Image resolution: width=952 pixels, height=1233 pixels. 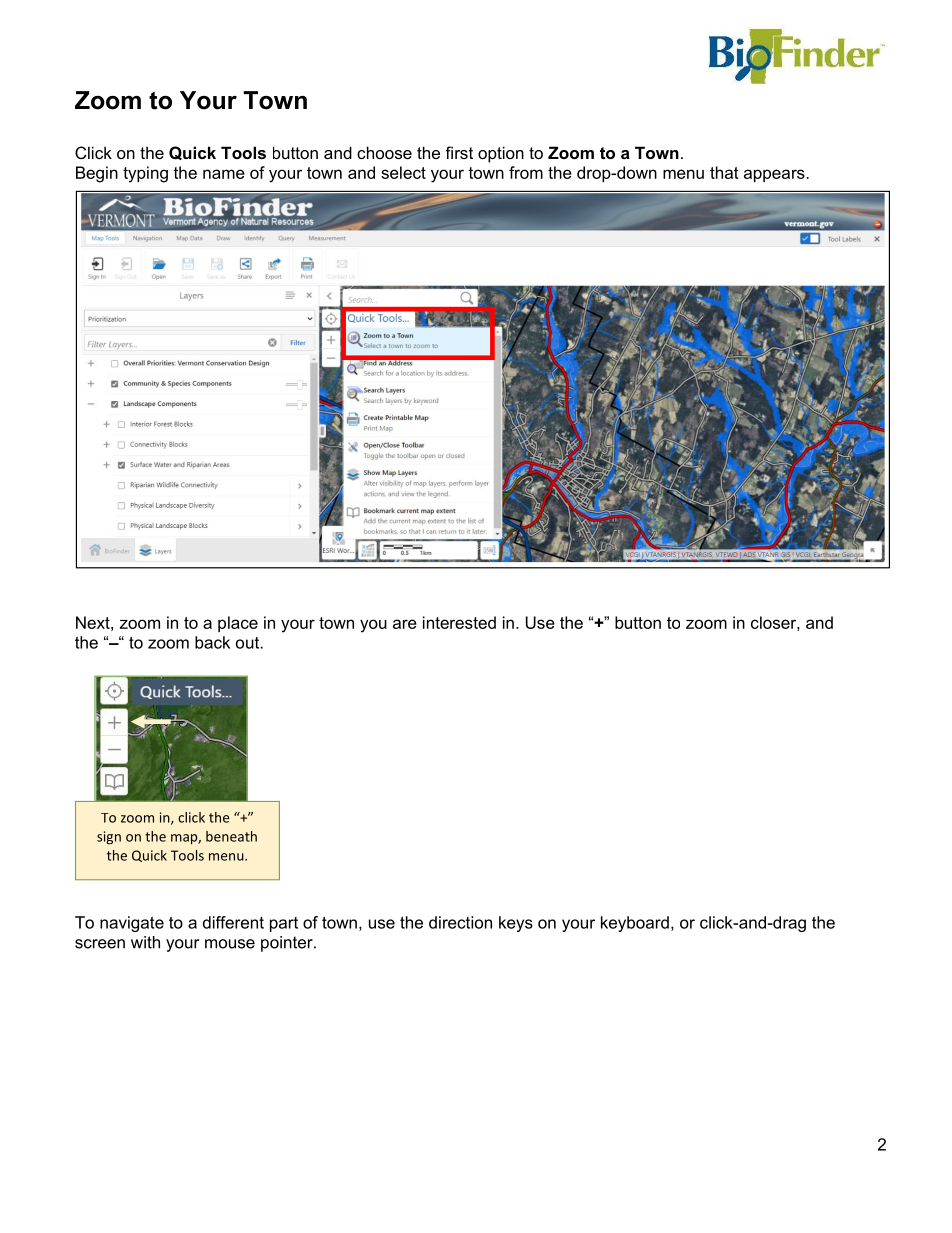 I want to click on place, so click(x=238, y=624).
